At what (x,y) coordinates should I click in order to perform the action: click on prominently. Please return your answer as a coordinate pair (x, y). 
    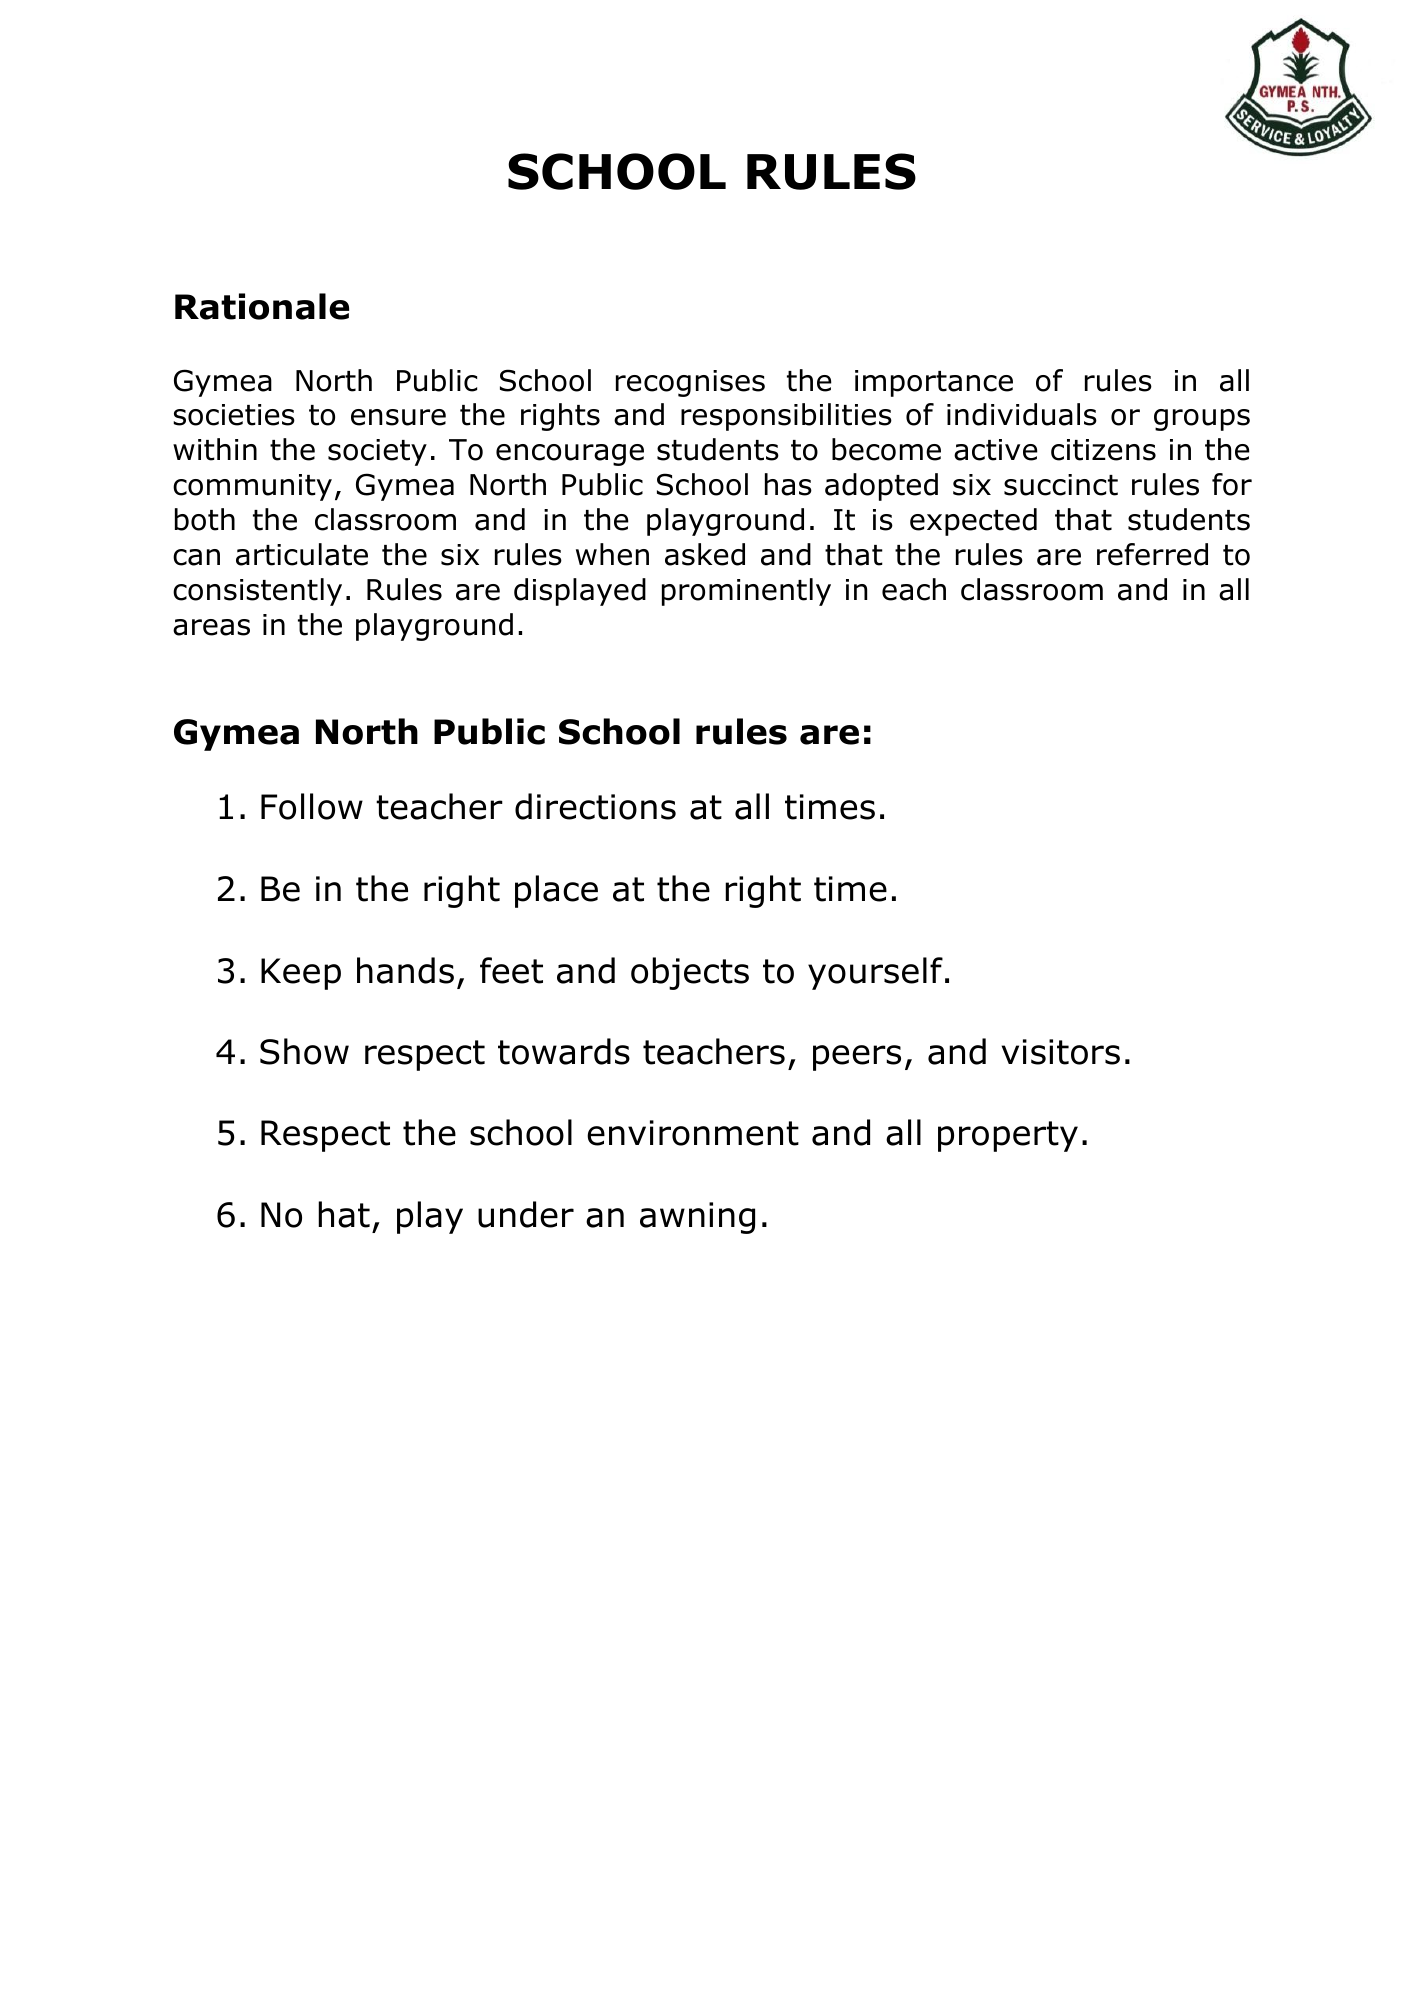
    Looking at the image, I should click on (746, 592).
